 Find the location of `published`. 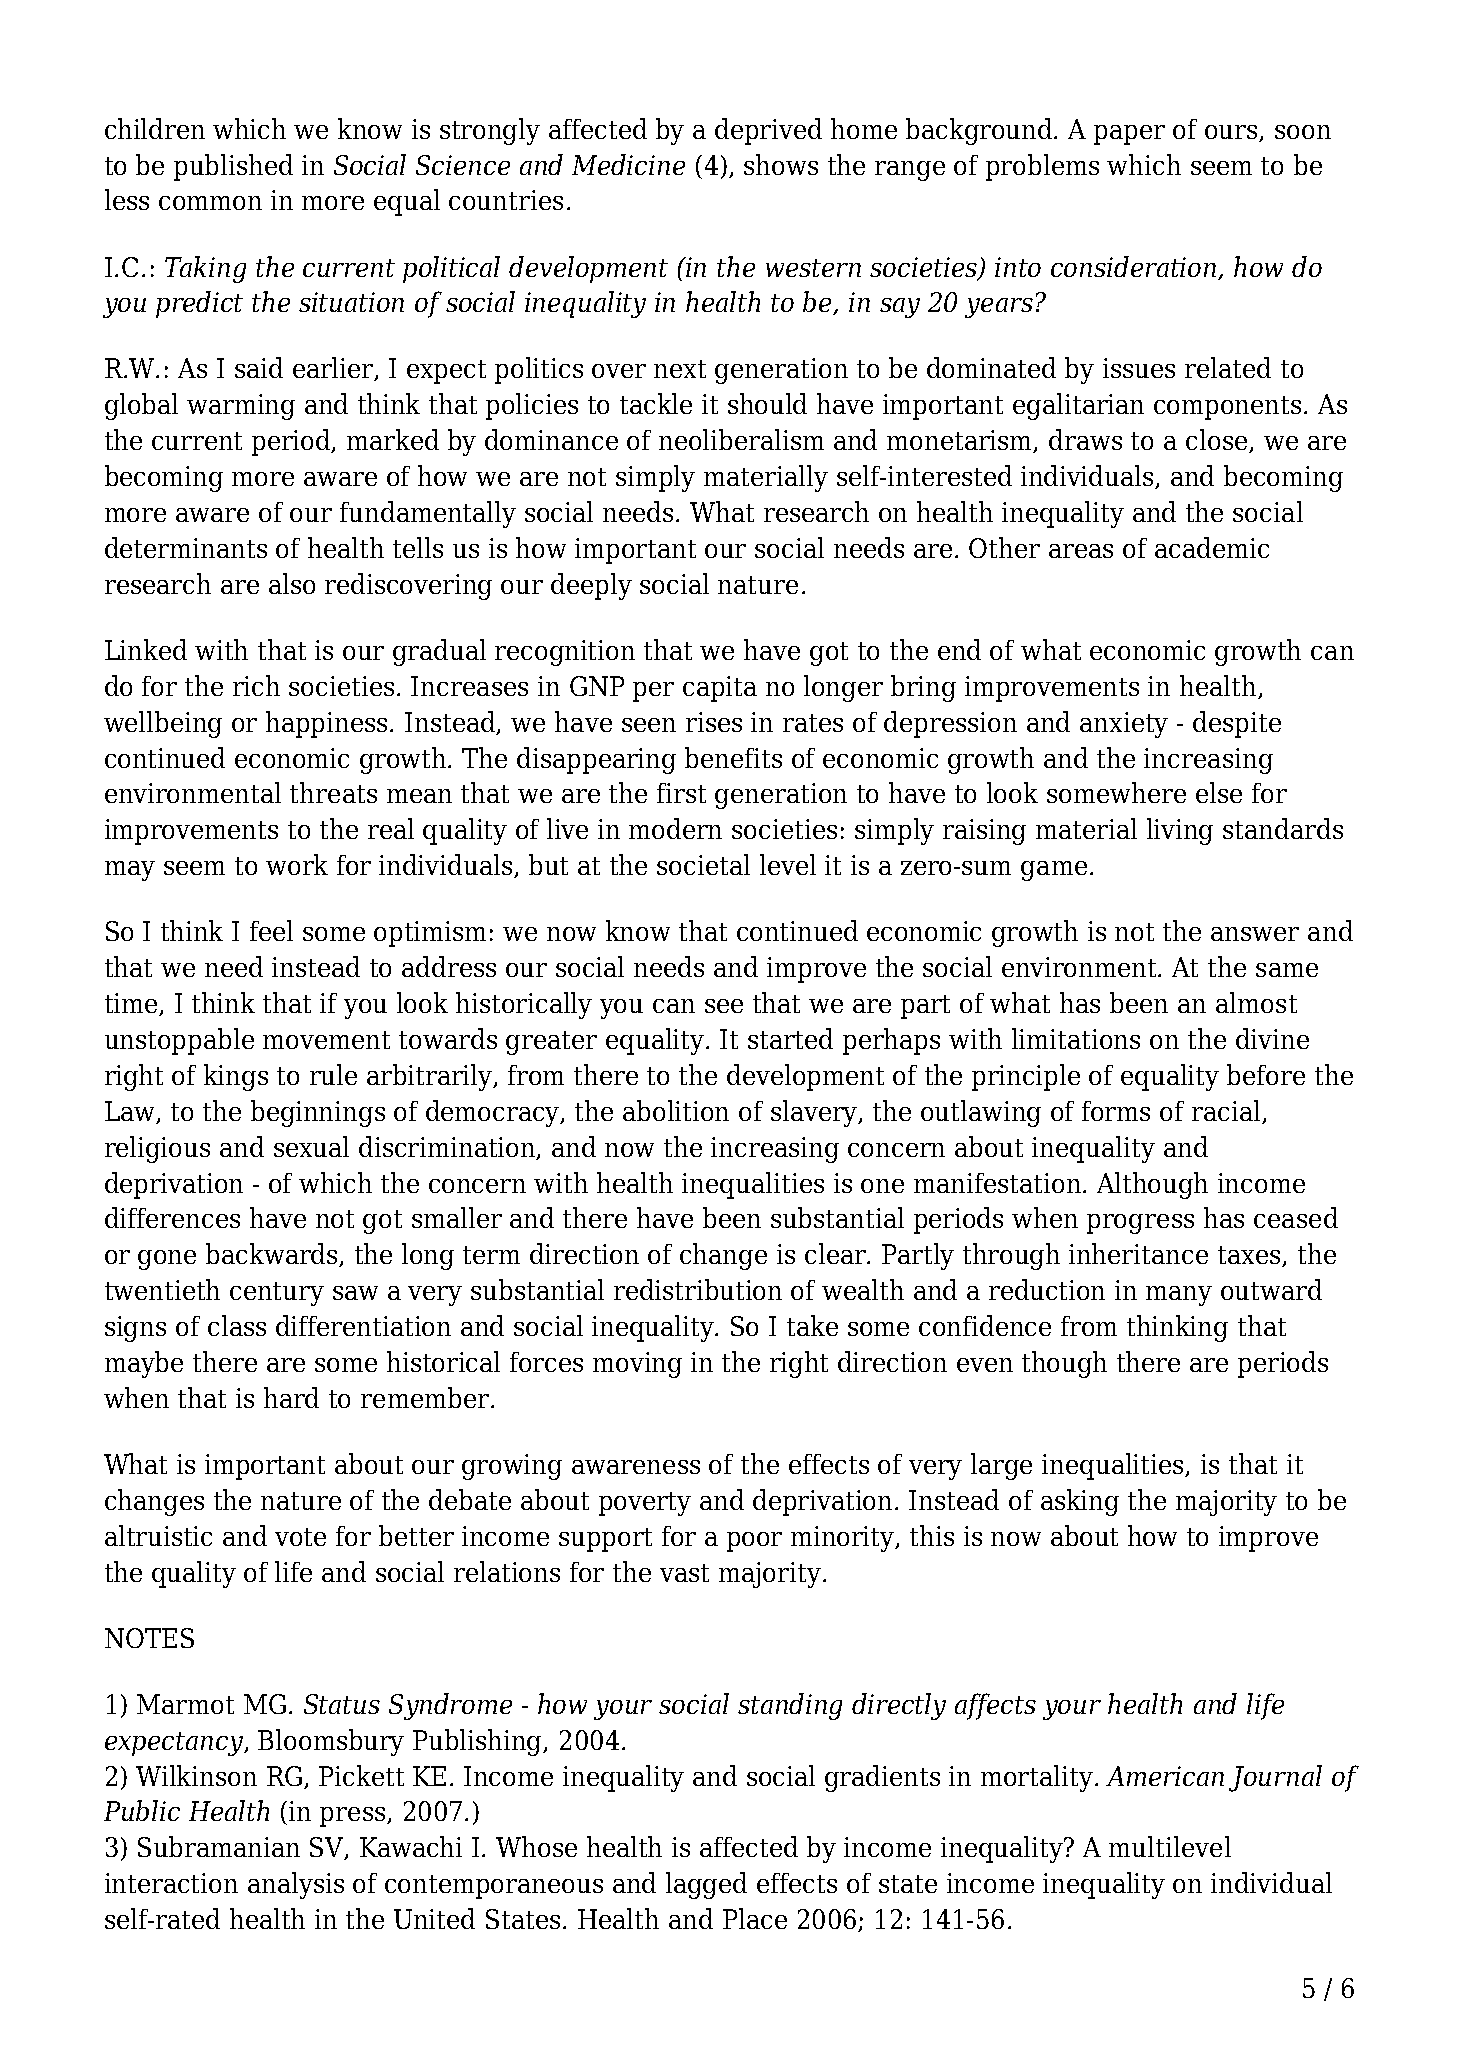

published is located at coordinates (233, 167).
